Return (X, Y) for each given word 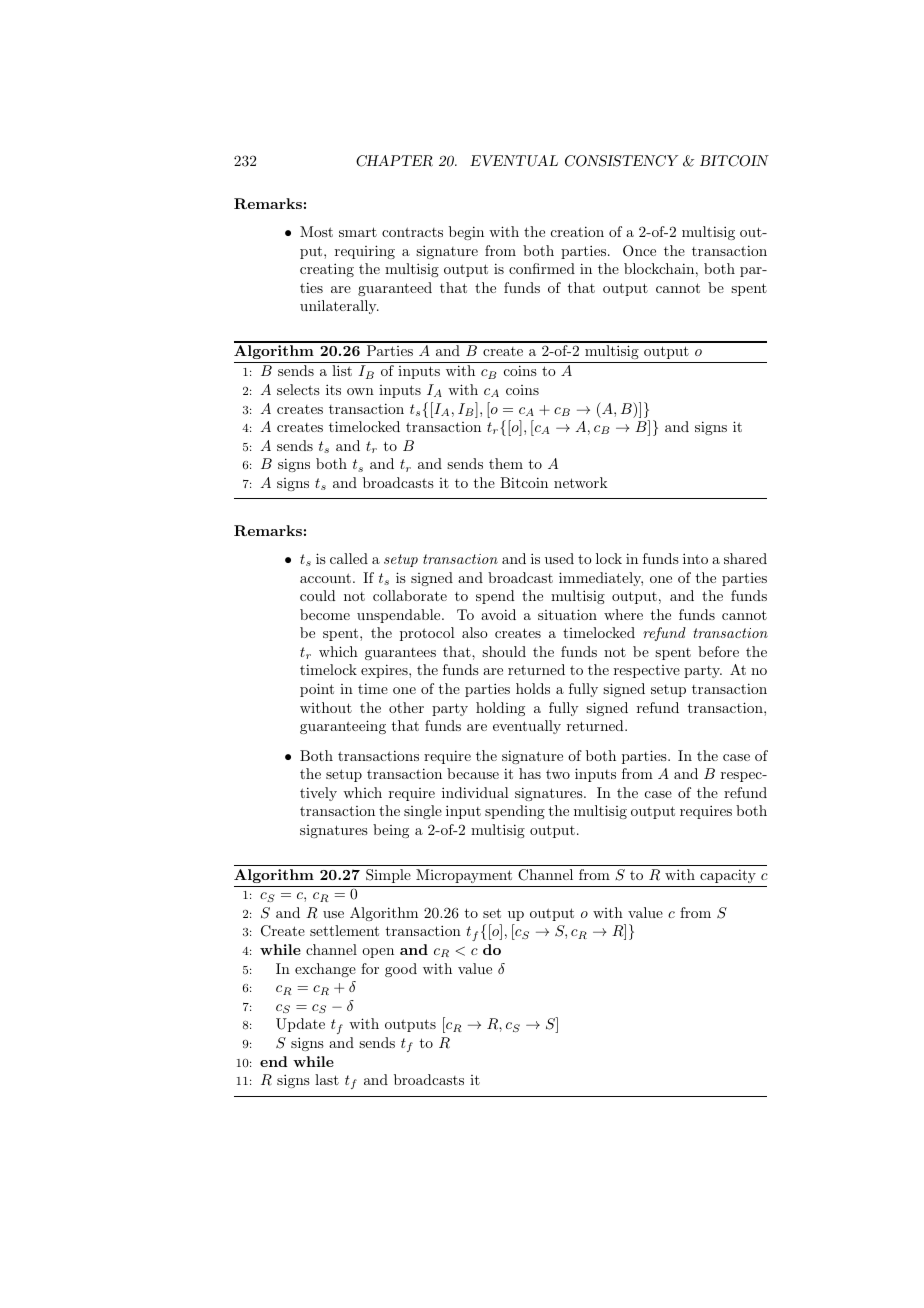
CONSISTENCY (621, 161)
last (327, 1079)
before (718, 651)
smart (358, 232)
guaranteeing (343, 727)
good (401, 970)
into (695, 558)
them (506, 463)
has (530, 773)
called (349, 558)
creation (577, 231)
